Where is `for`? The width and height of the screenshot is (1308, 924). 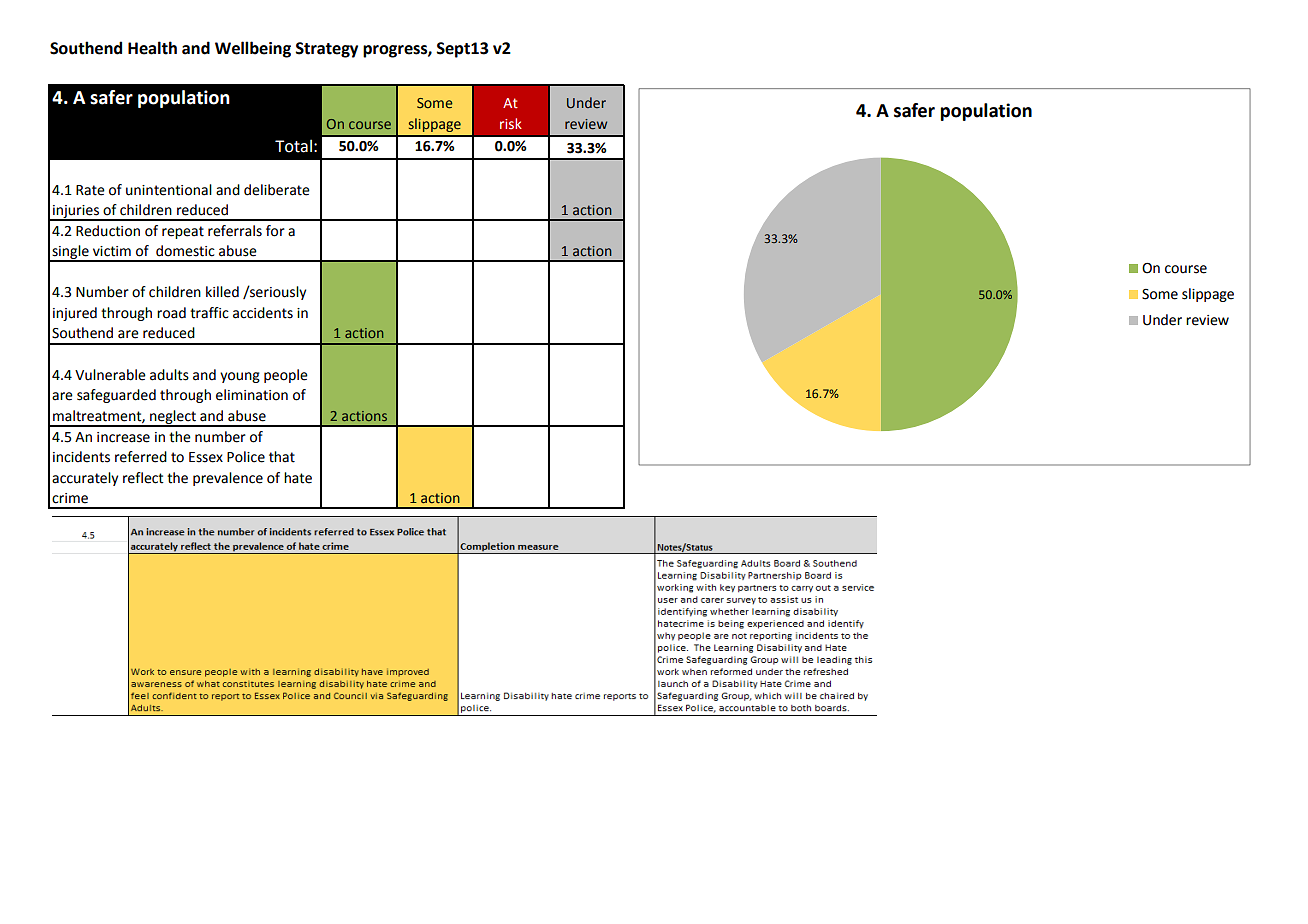
for is located at coordinates (275, 231).
